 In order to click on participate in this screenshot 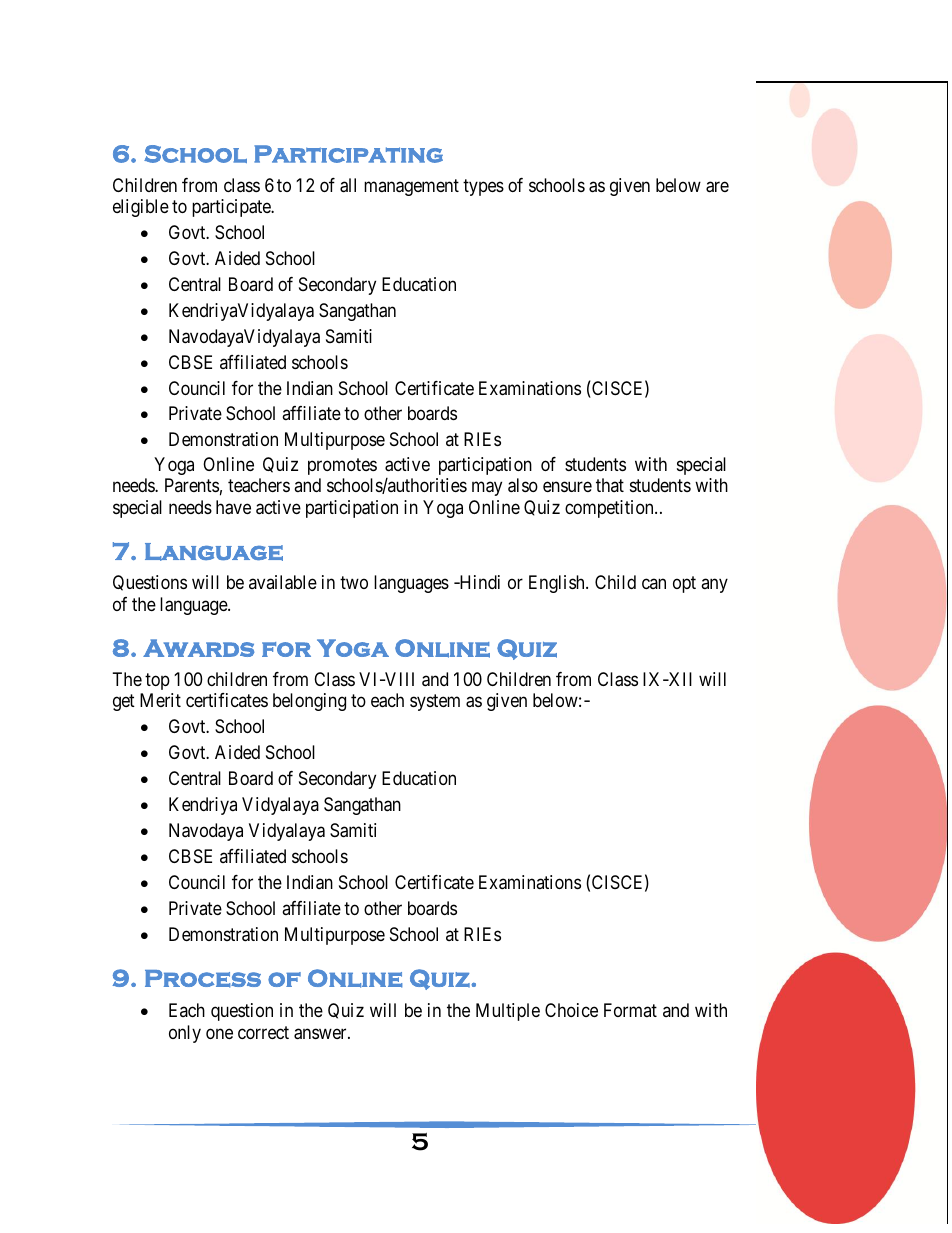, I will do `click(232, 208)`.
